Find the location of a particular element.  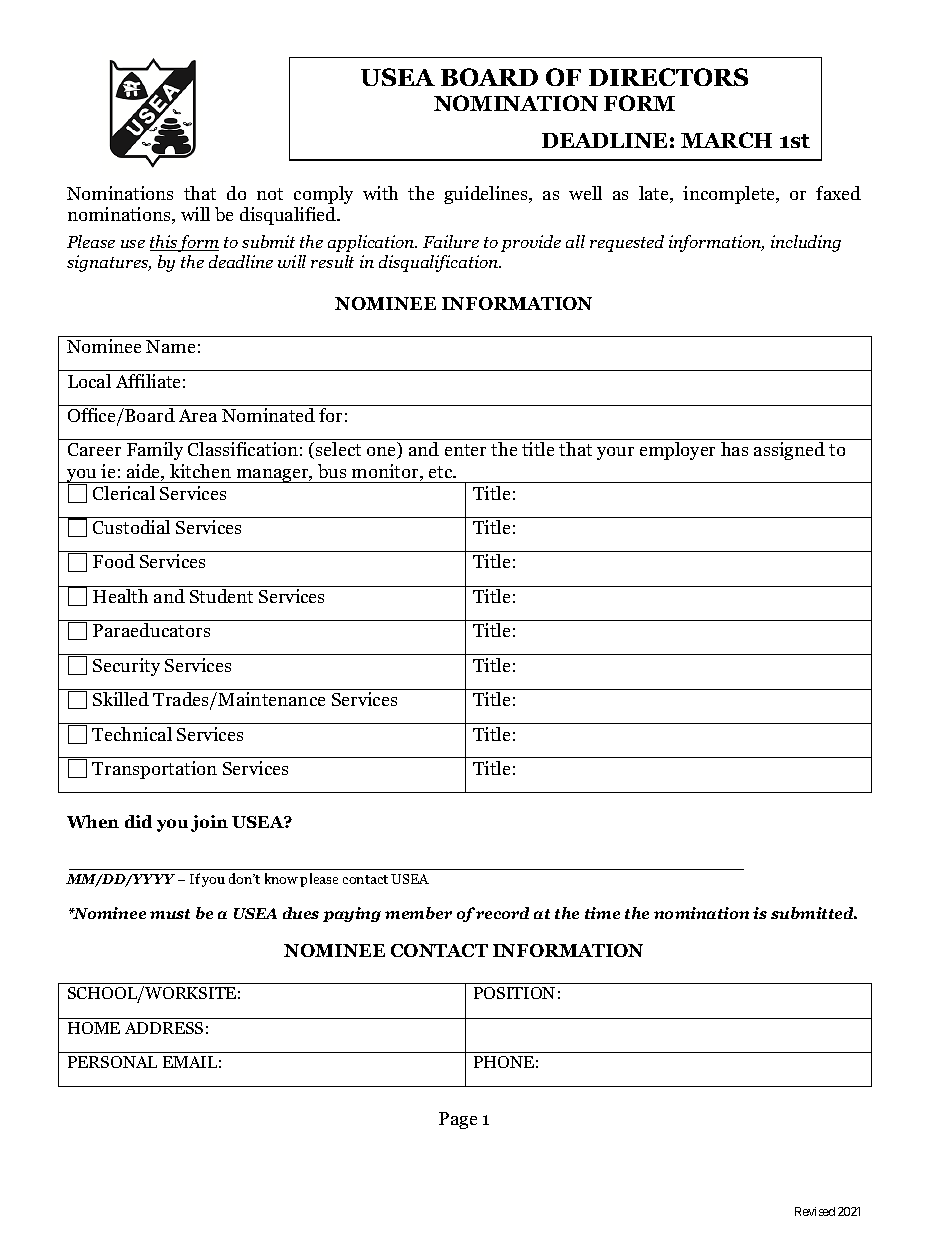

Revised is located at coordinates (815, 1211).
